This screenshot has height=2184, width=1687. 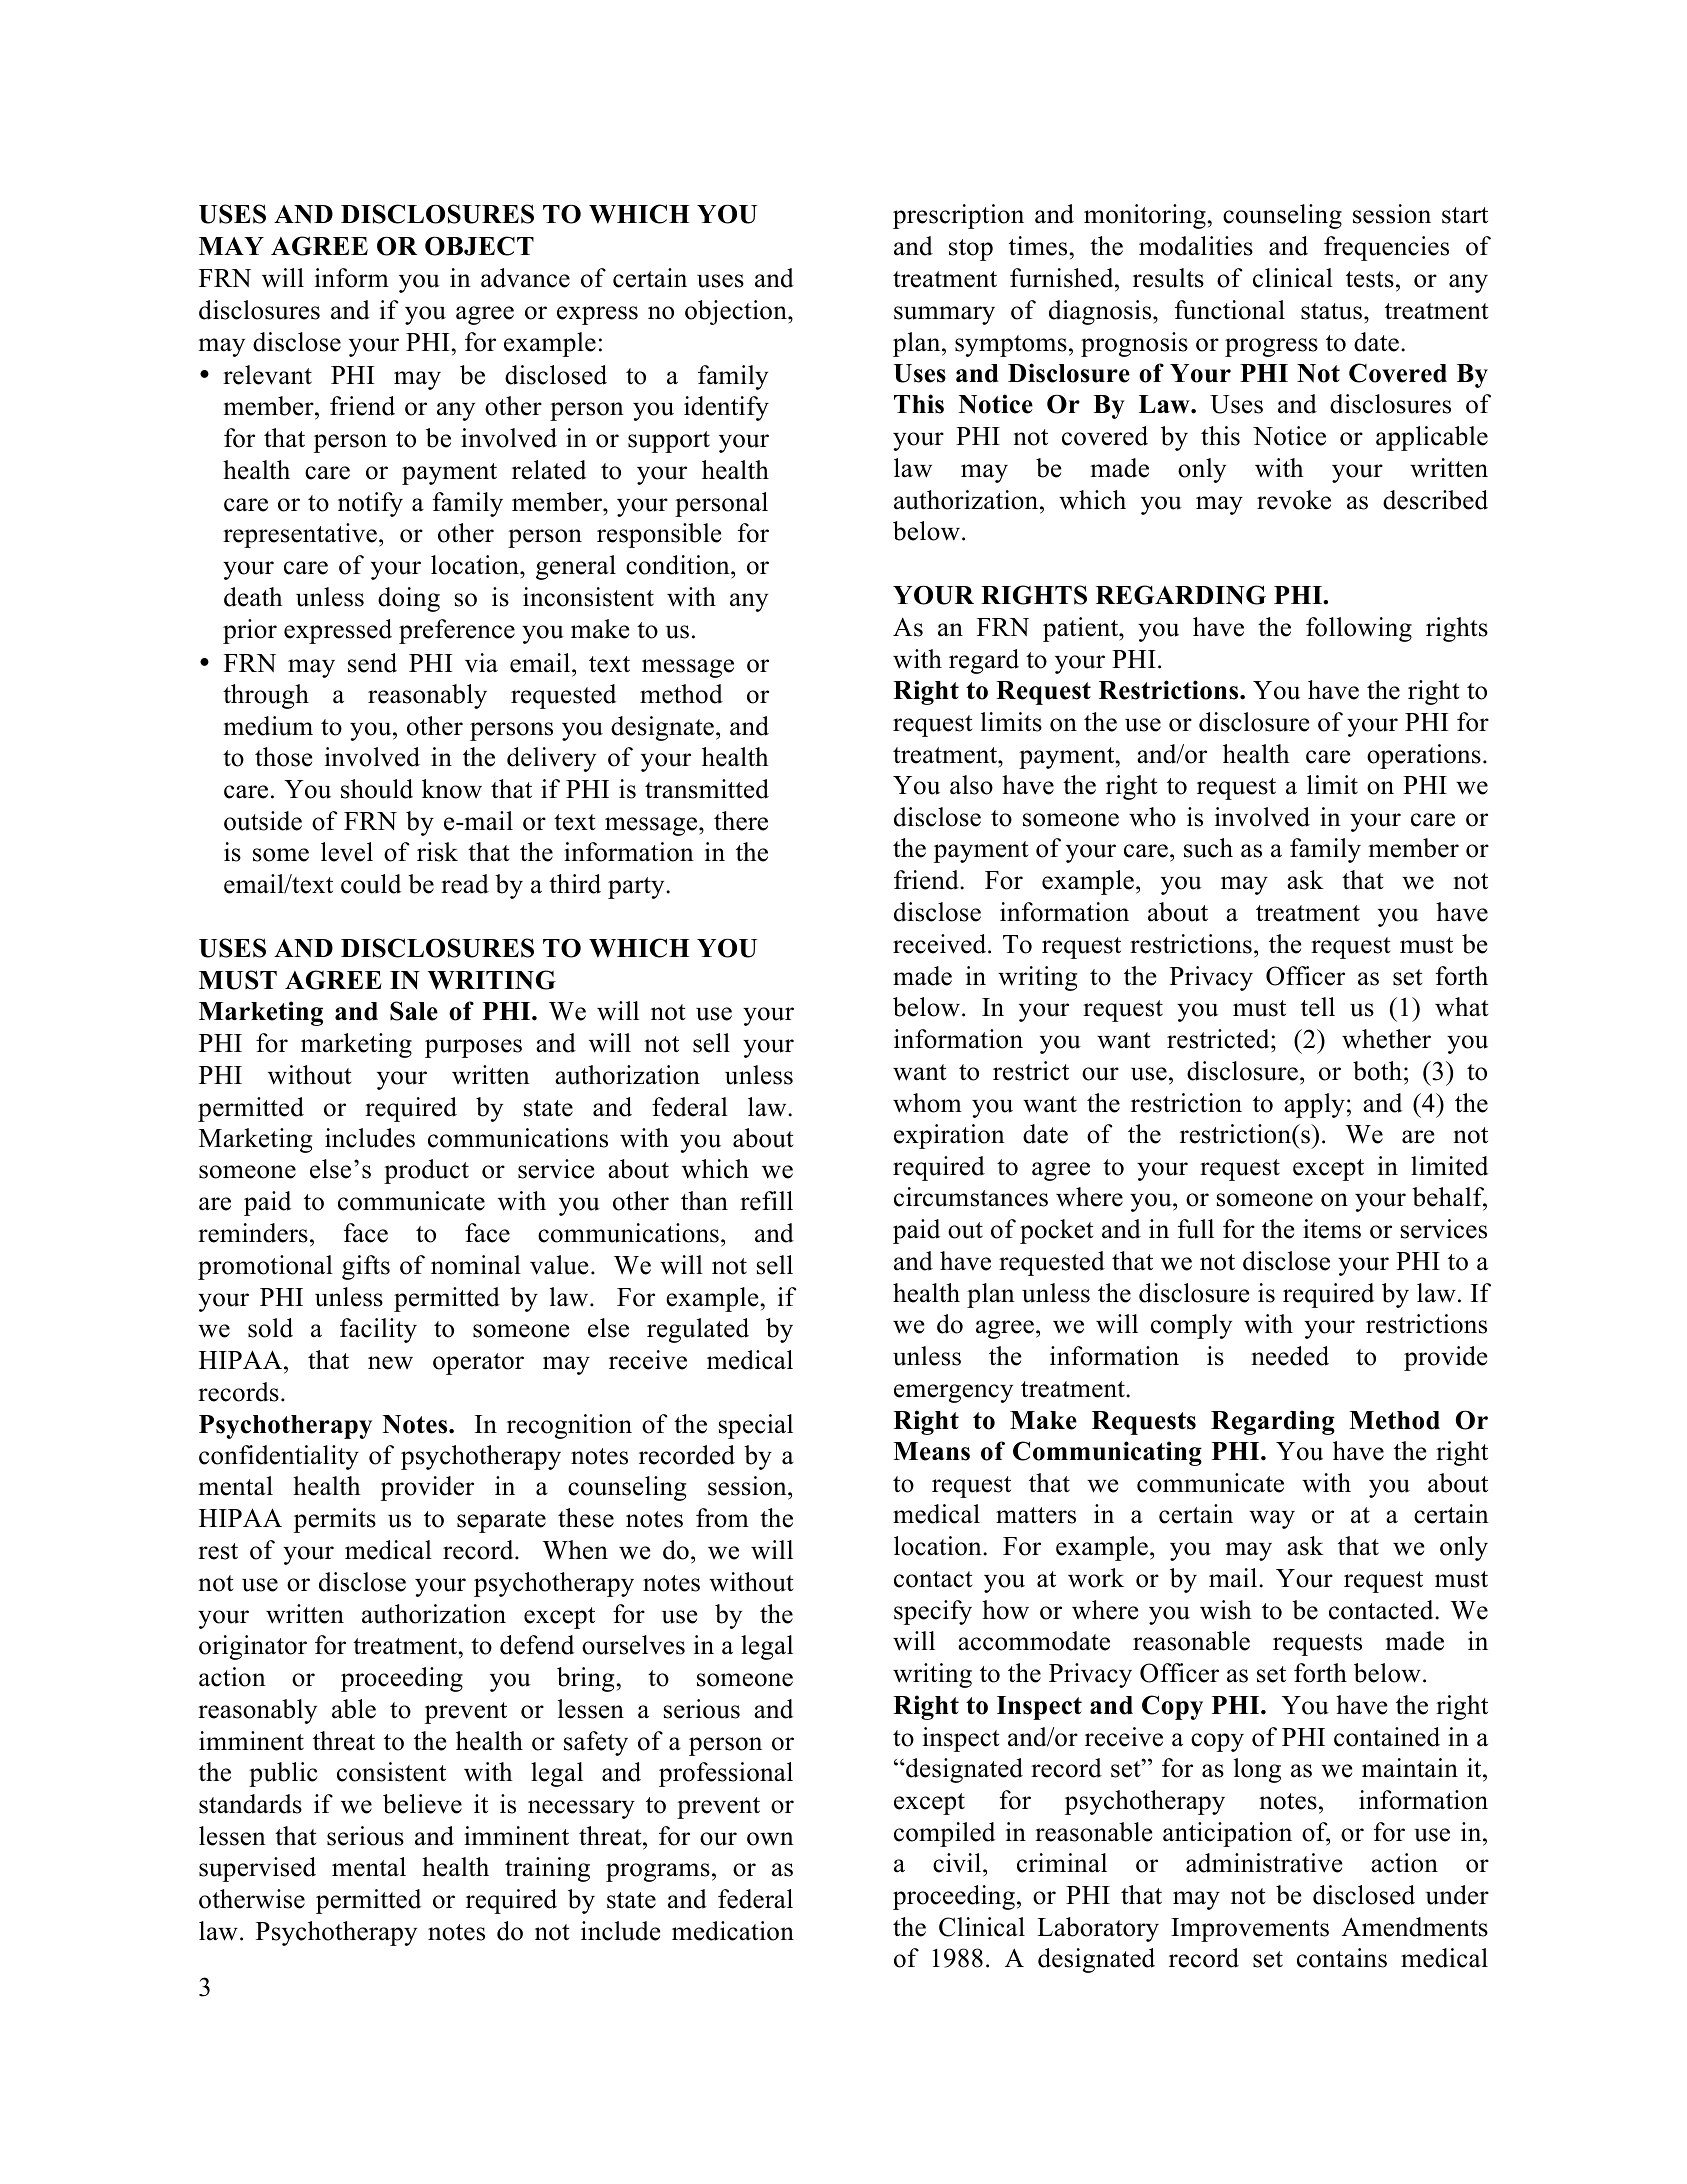 I want to click on condition, so click(x=679, y=566).
